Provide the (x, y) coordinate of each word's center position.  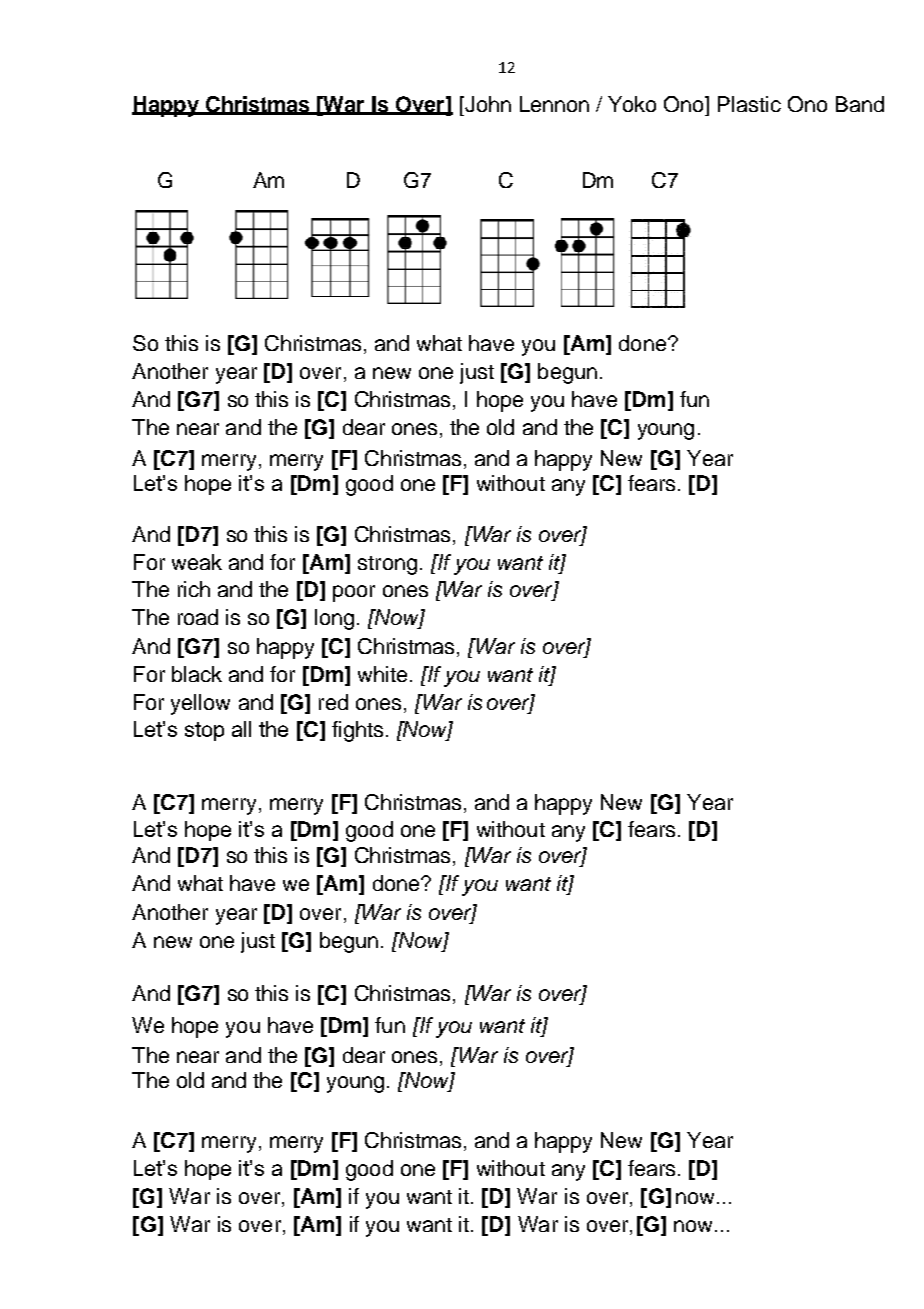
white (382, 674)
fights (357, 731)
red (333, 702)
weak (197, 562)
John (487, 104)
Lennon (554, 104)
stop (204, 731)
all (241, 729)
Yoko (632, 104)
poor (354, 593)
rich (194, 589)
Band (860, 104)
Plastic (749, 104)
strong (387, 565)
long (334, 619)
